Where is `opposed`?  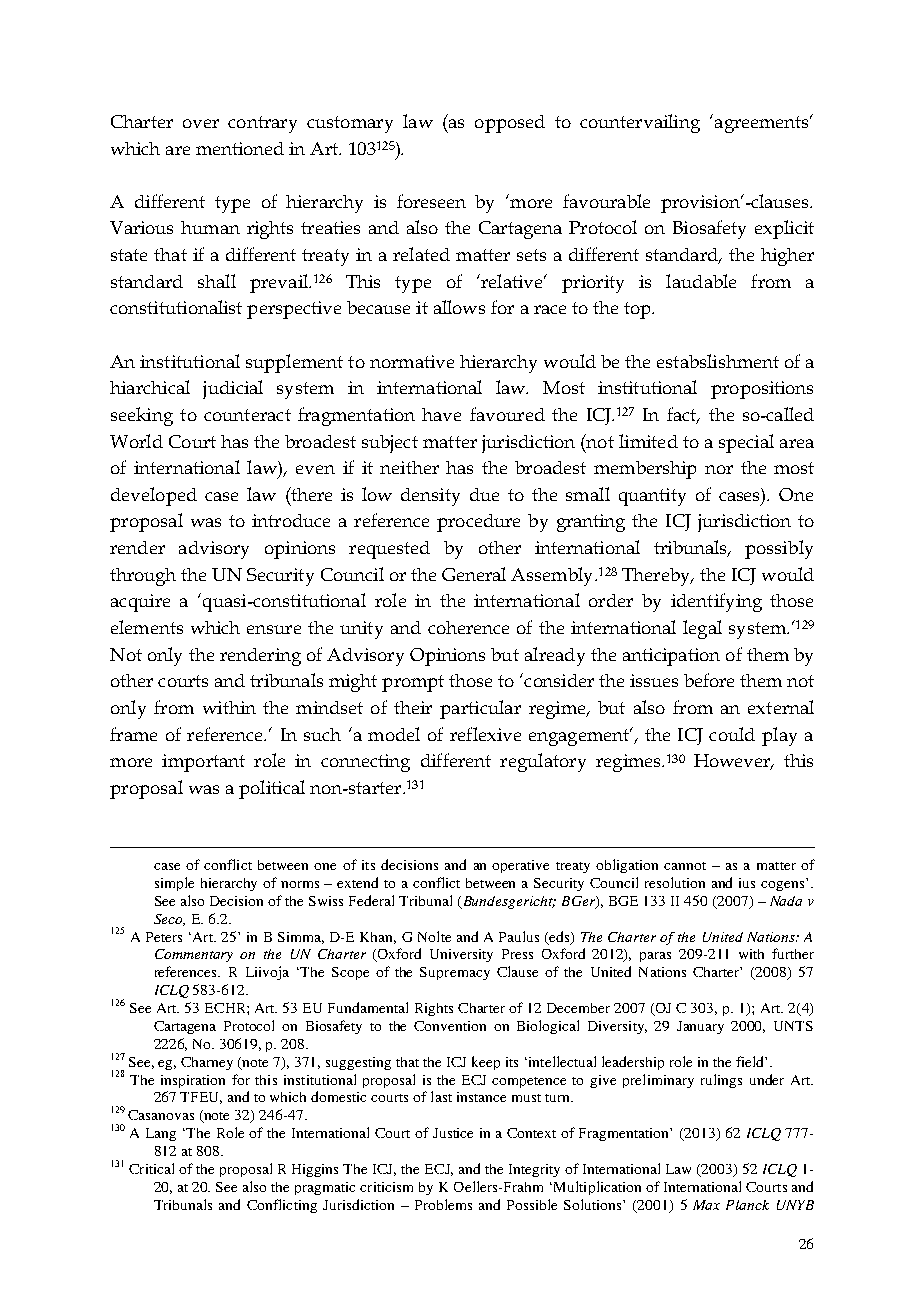 opposed is located at coordinates (510, 124).
